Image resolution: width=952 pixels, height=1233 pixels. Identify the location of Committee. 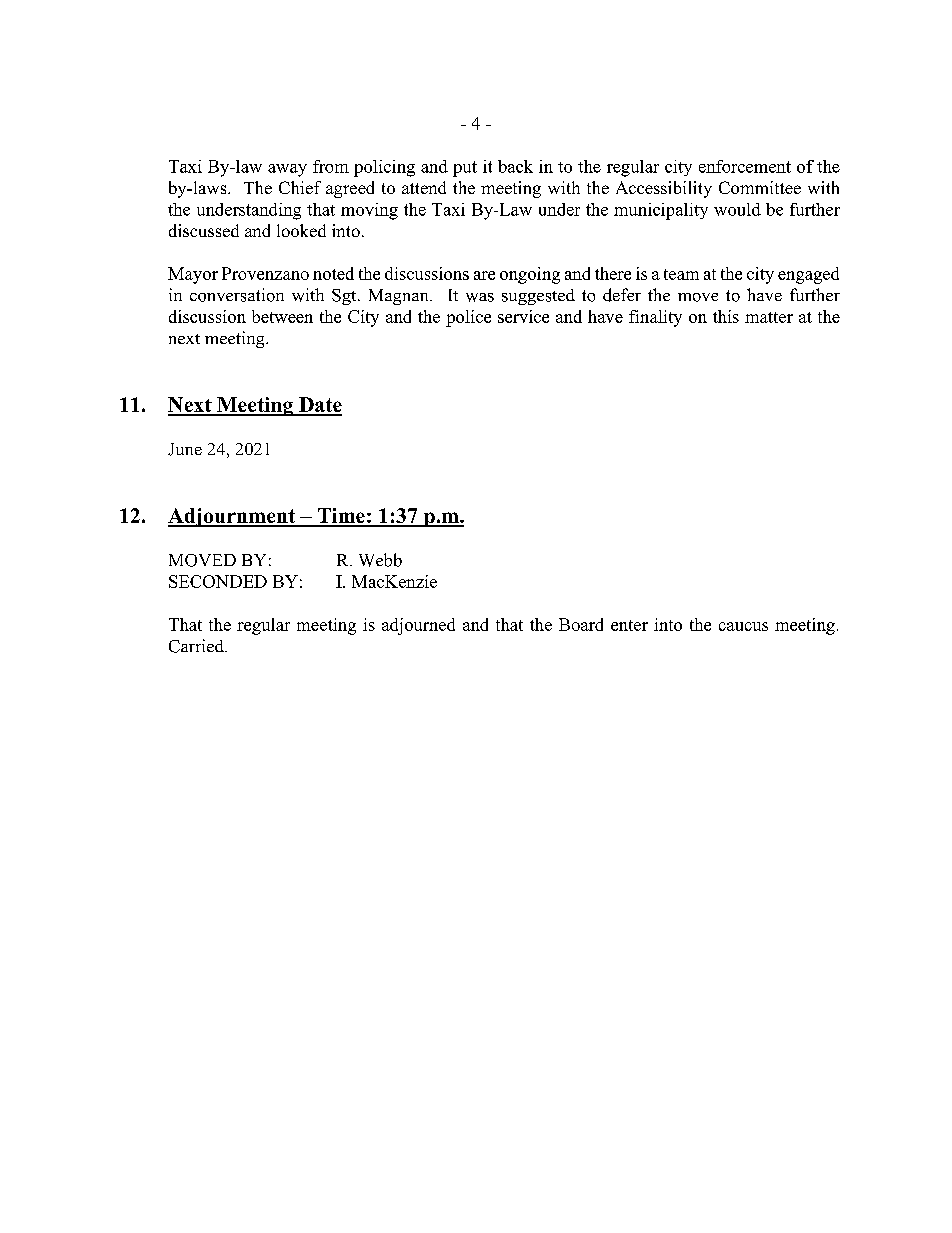
(760, 187).
